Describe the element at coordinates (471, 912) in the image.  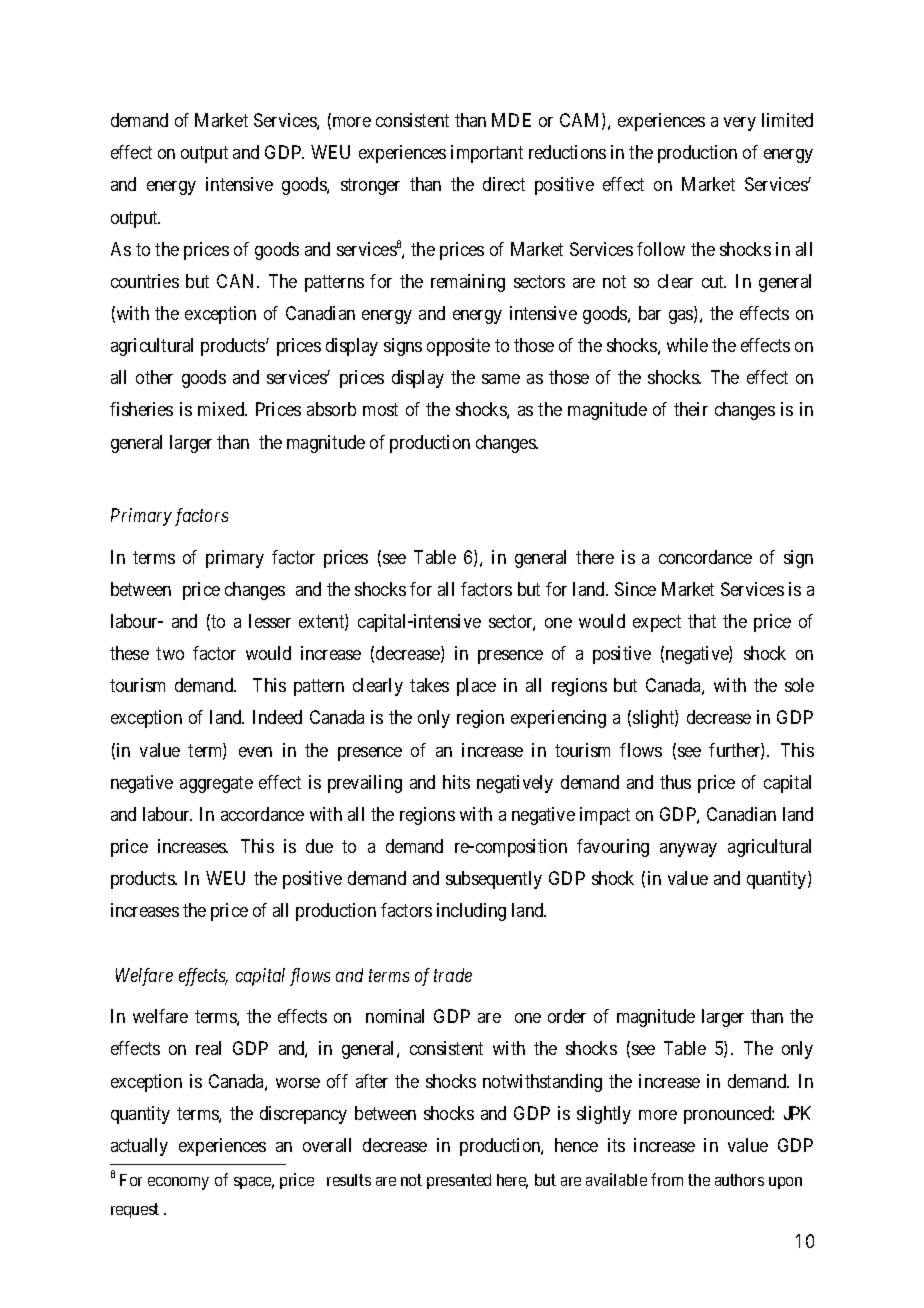
I see `including` at that location.
